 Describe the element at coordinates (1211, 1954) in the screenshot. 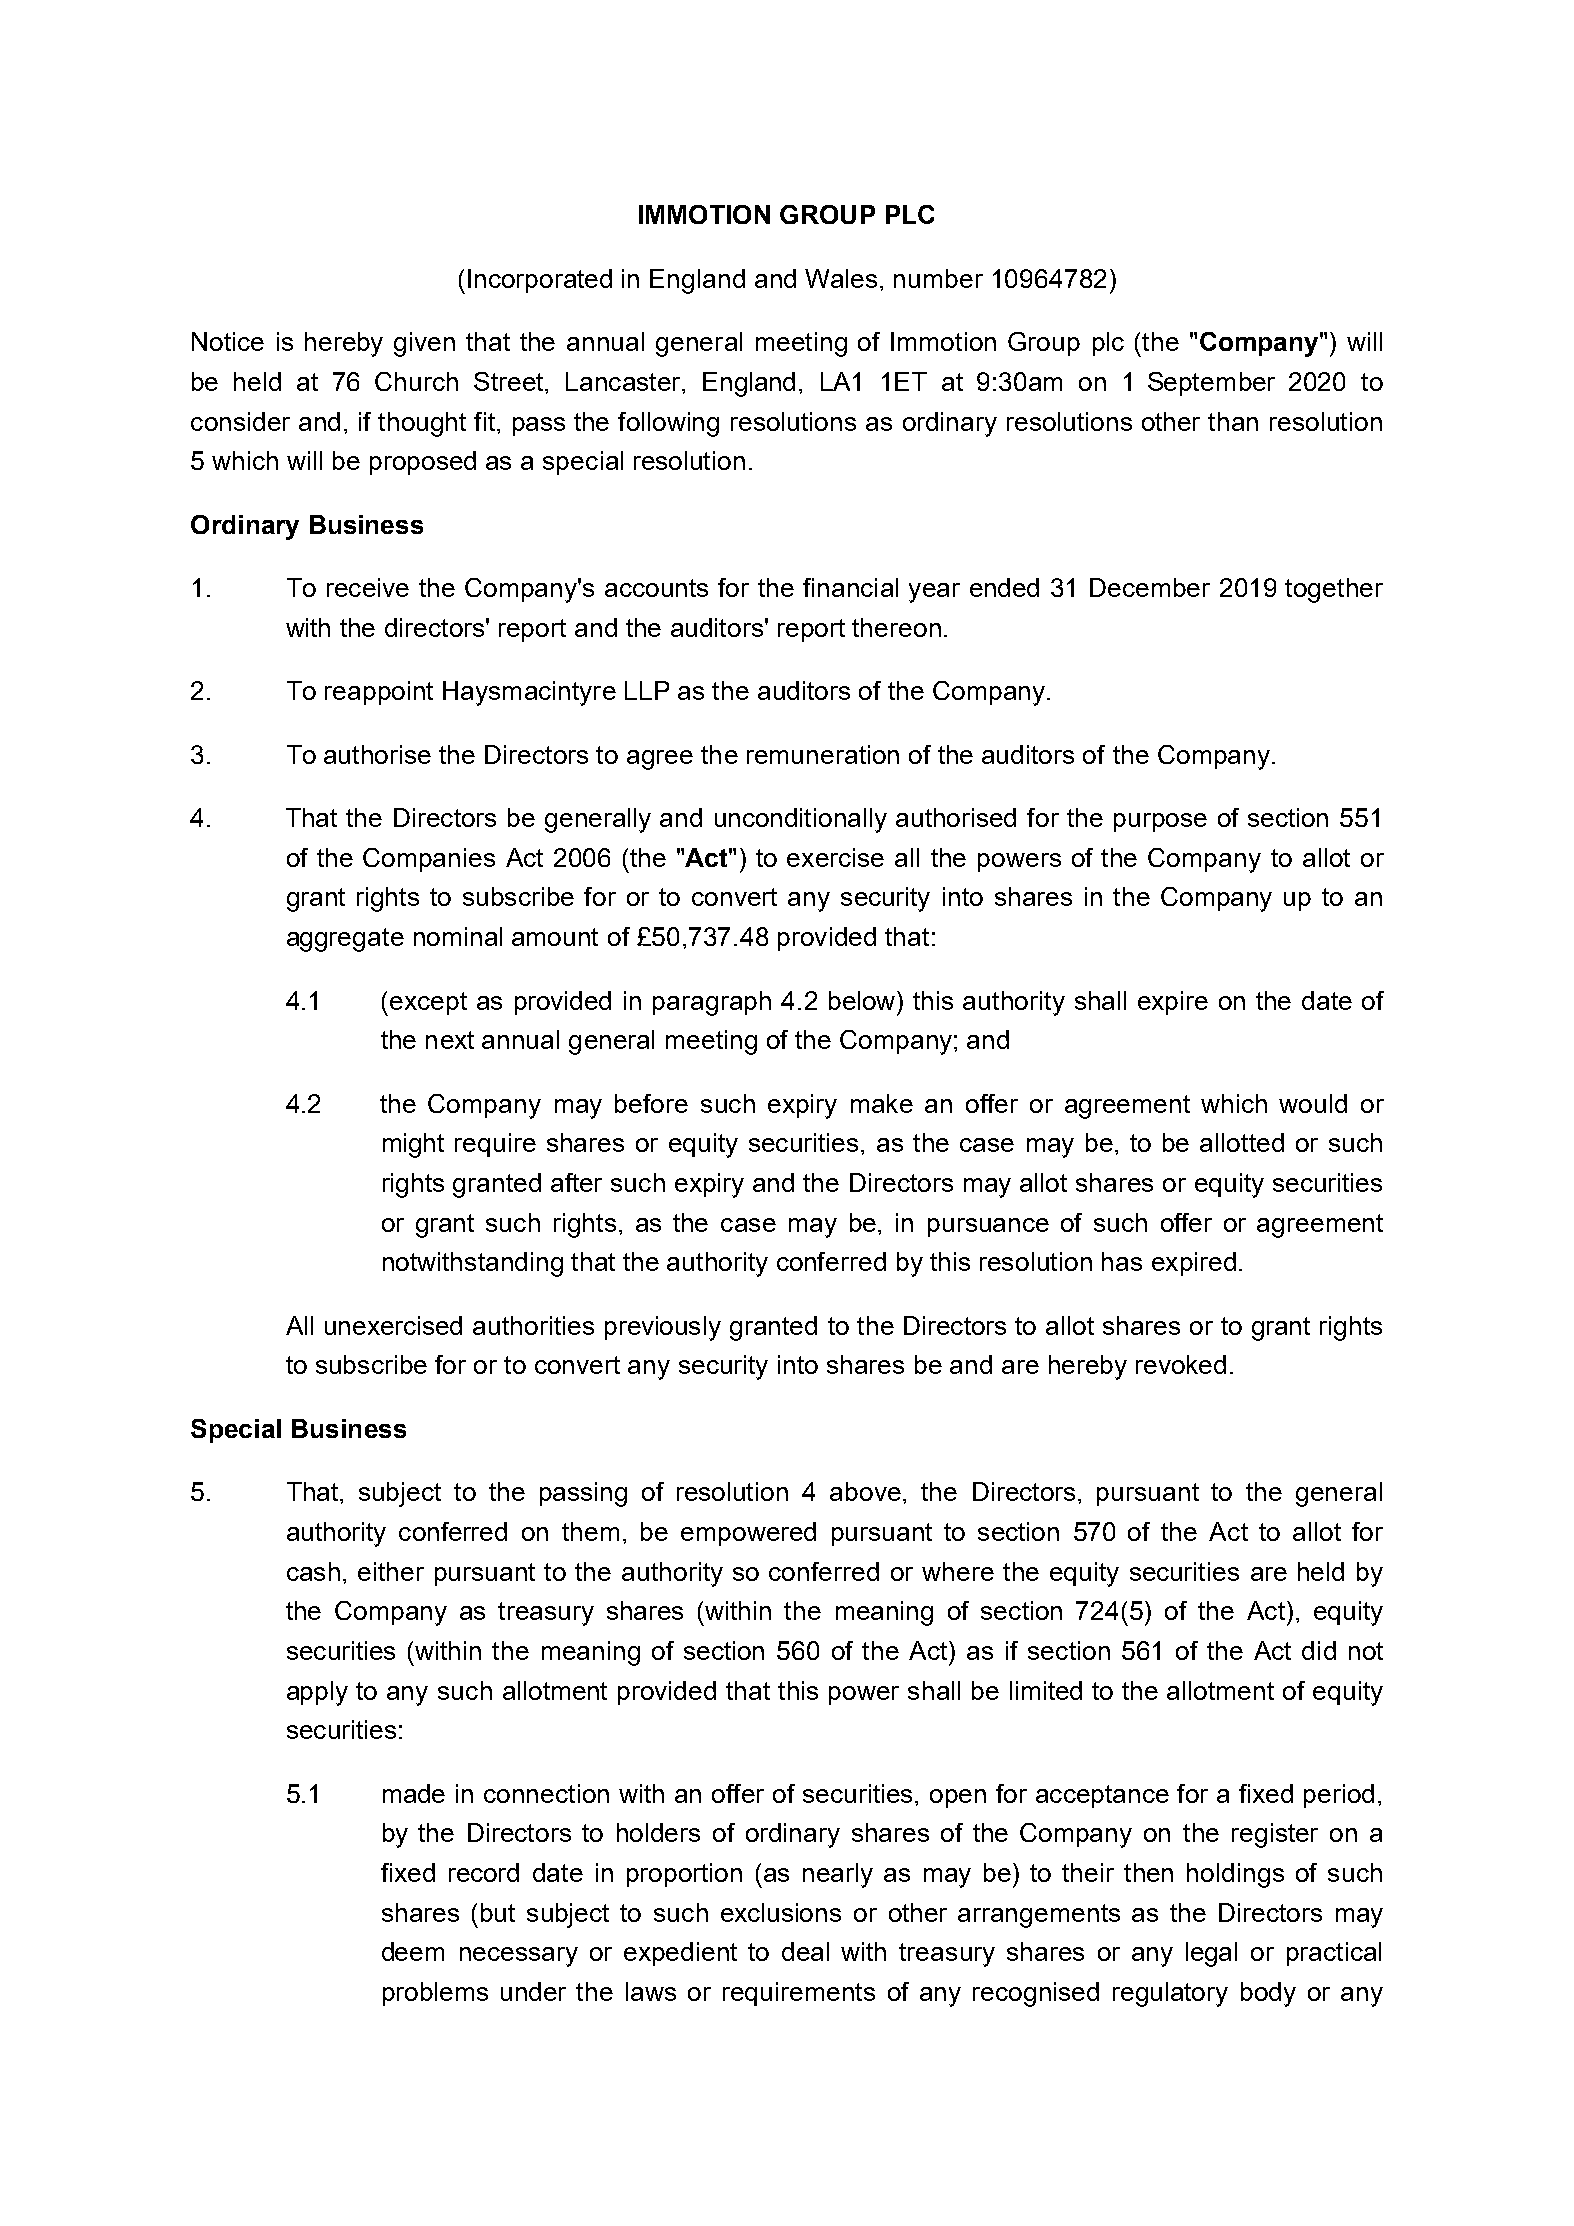

I see `legal` at that location.
